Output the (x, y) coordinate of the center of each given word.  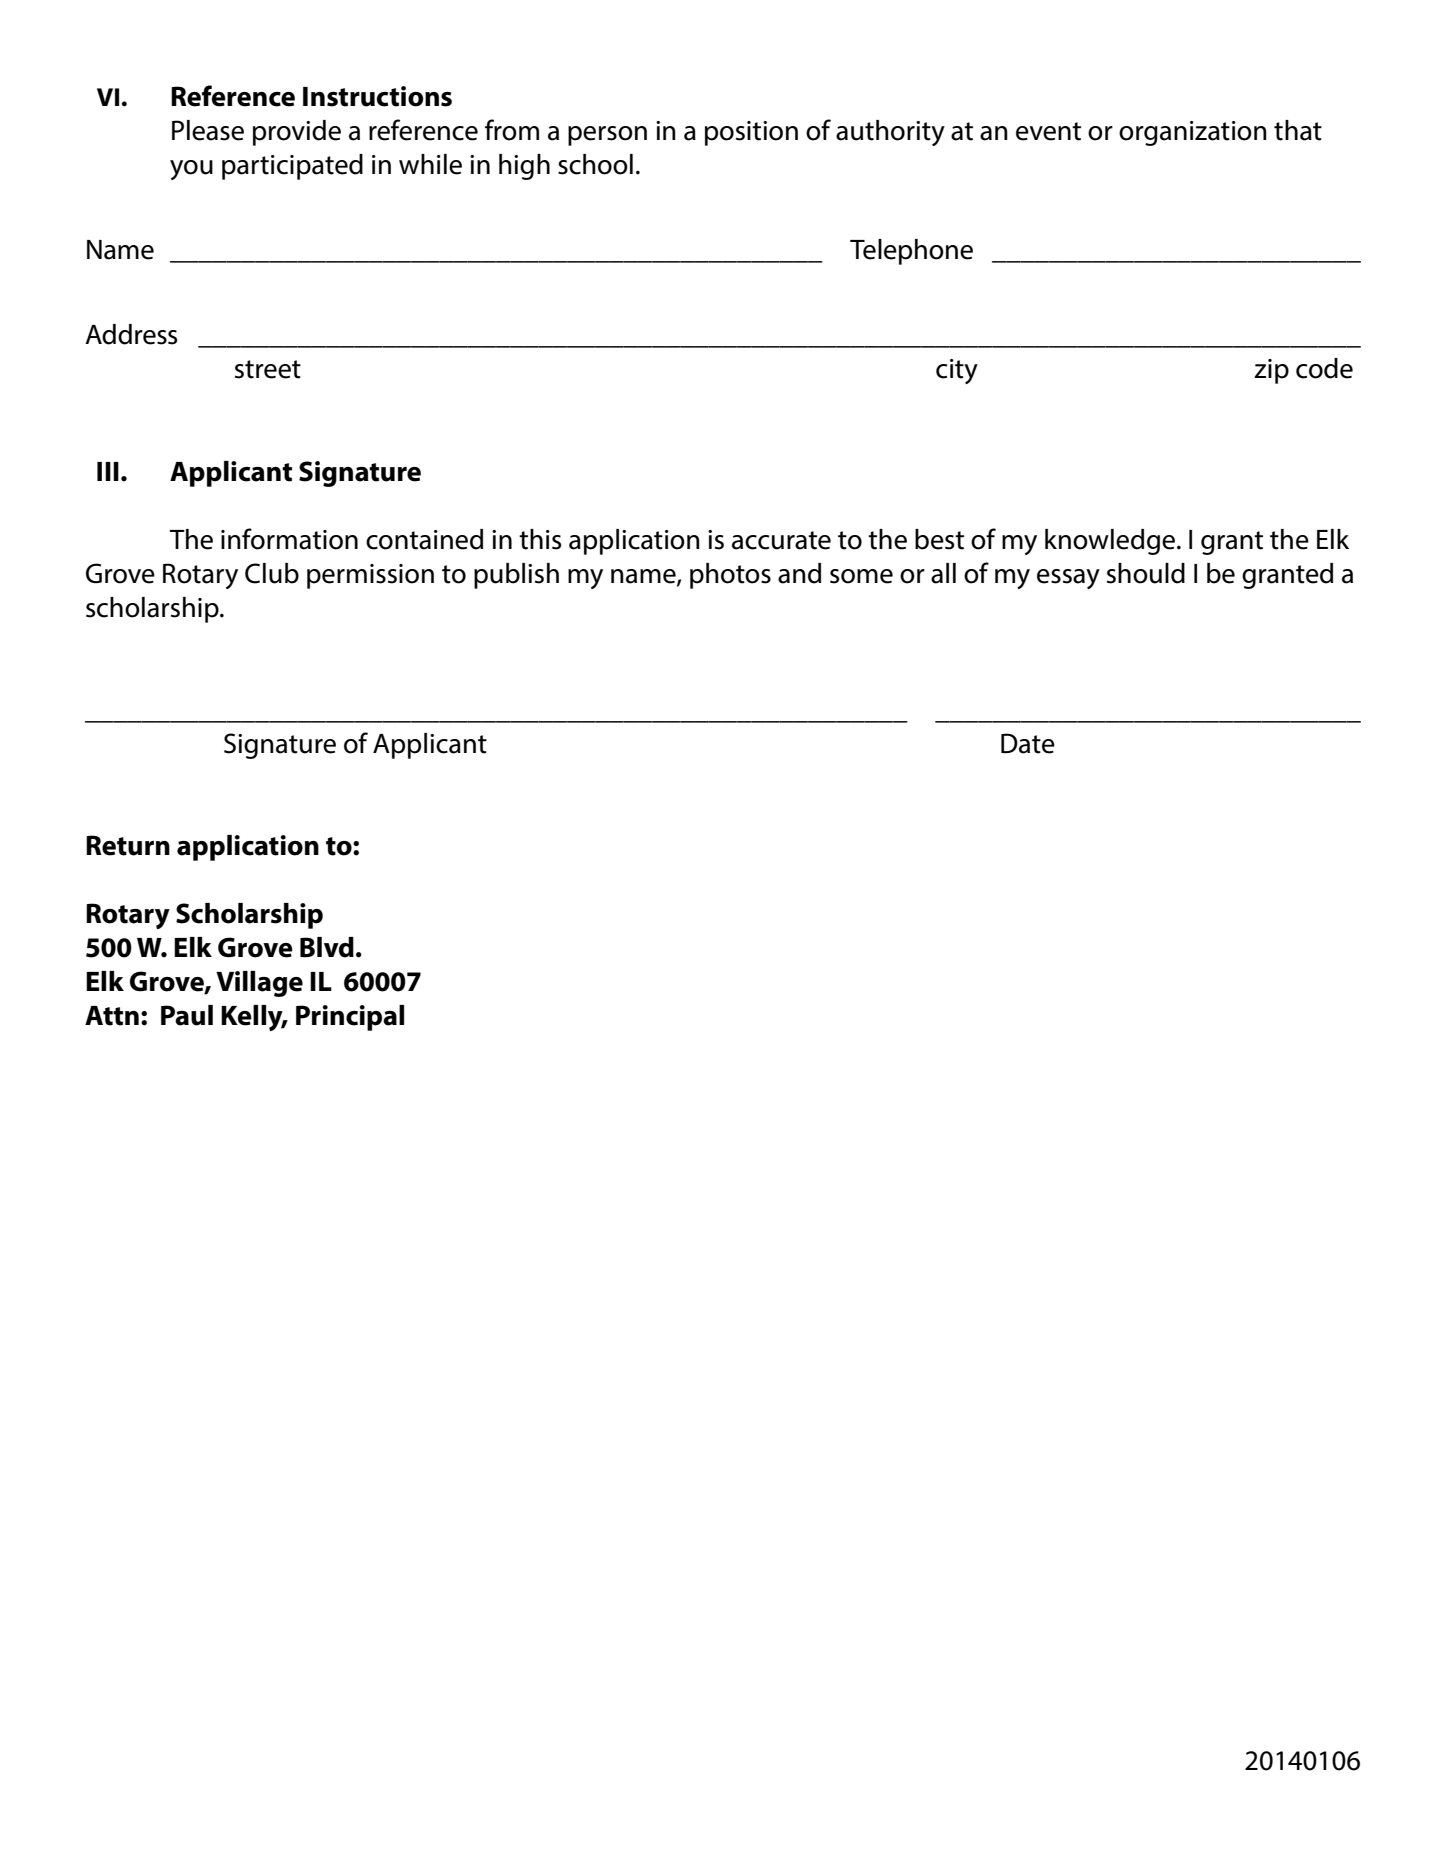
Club (272, 573)
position (751, 133)
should (1146, 573)
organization (1193, 133)
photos (730, 576)
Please (208, 130)
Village (259, 984)
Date (1028, 743)
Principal (350, 1018)
